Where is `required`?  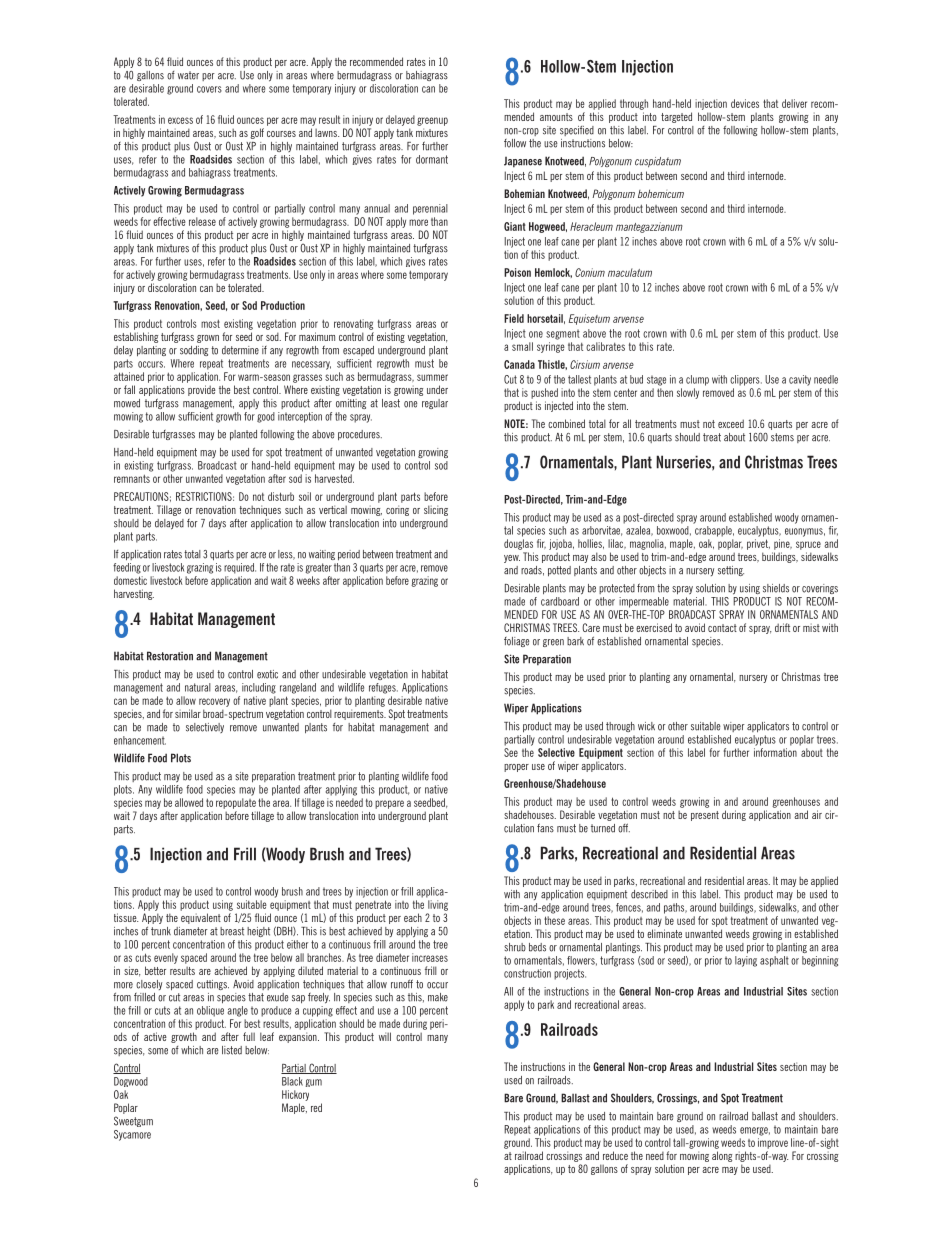 required is located at coordinates (240, 568).
